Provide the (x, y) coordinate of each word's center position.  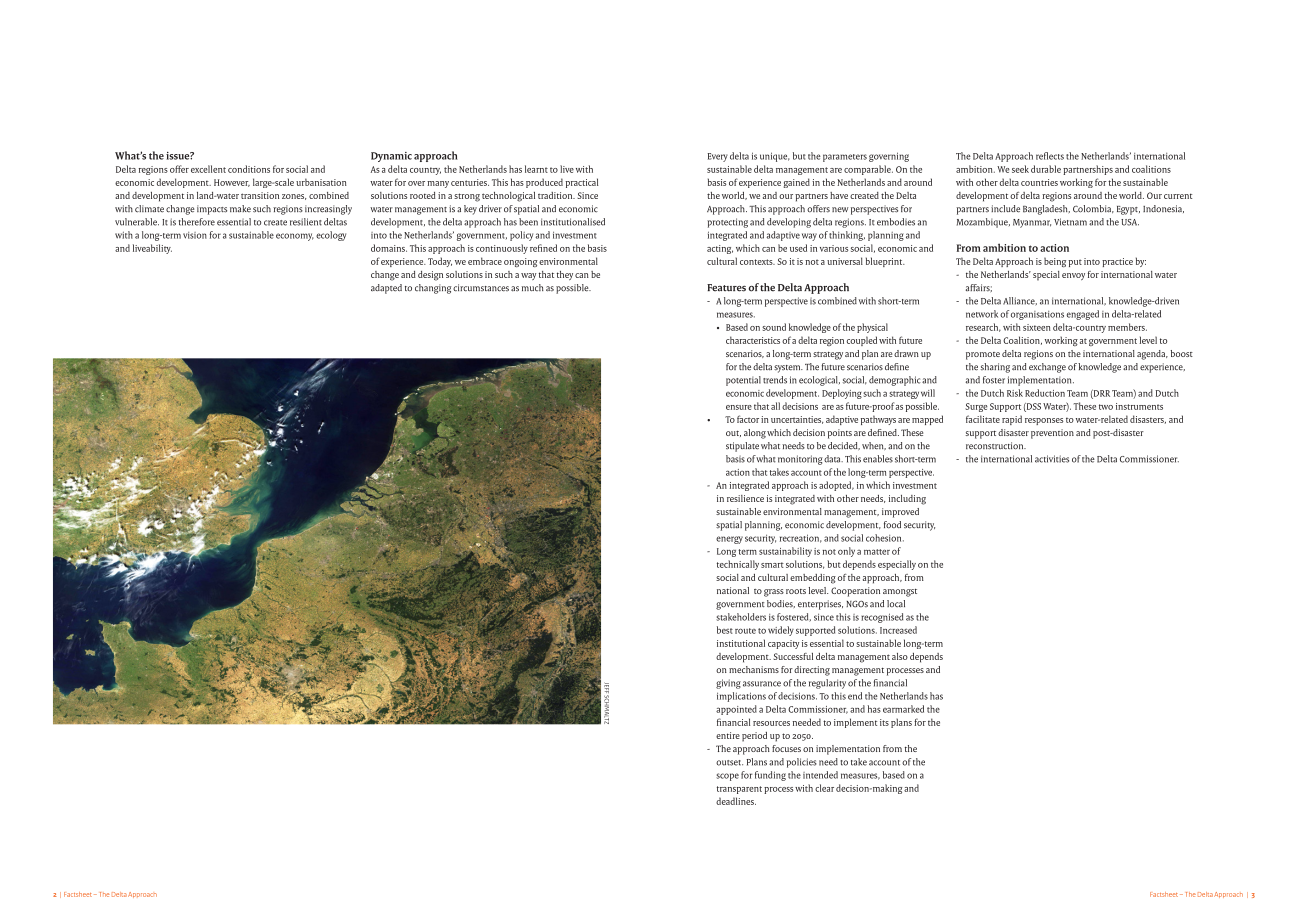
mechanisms (754, 669)
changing (433, 289)
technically (738, 565)
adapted (386, 289)
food (892, 525)
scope (727, 777)
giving (728, 684)
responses (1044, 421)
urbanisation (321, 182)
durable (1046, 169)
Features (726, 288)
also (900, 656)
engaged (1083, 315)
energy (729, 540)
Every (718, 157)
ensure (739, 407)
